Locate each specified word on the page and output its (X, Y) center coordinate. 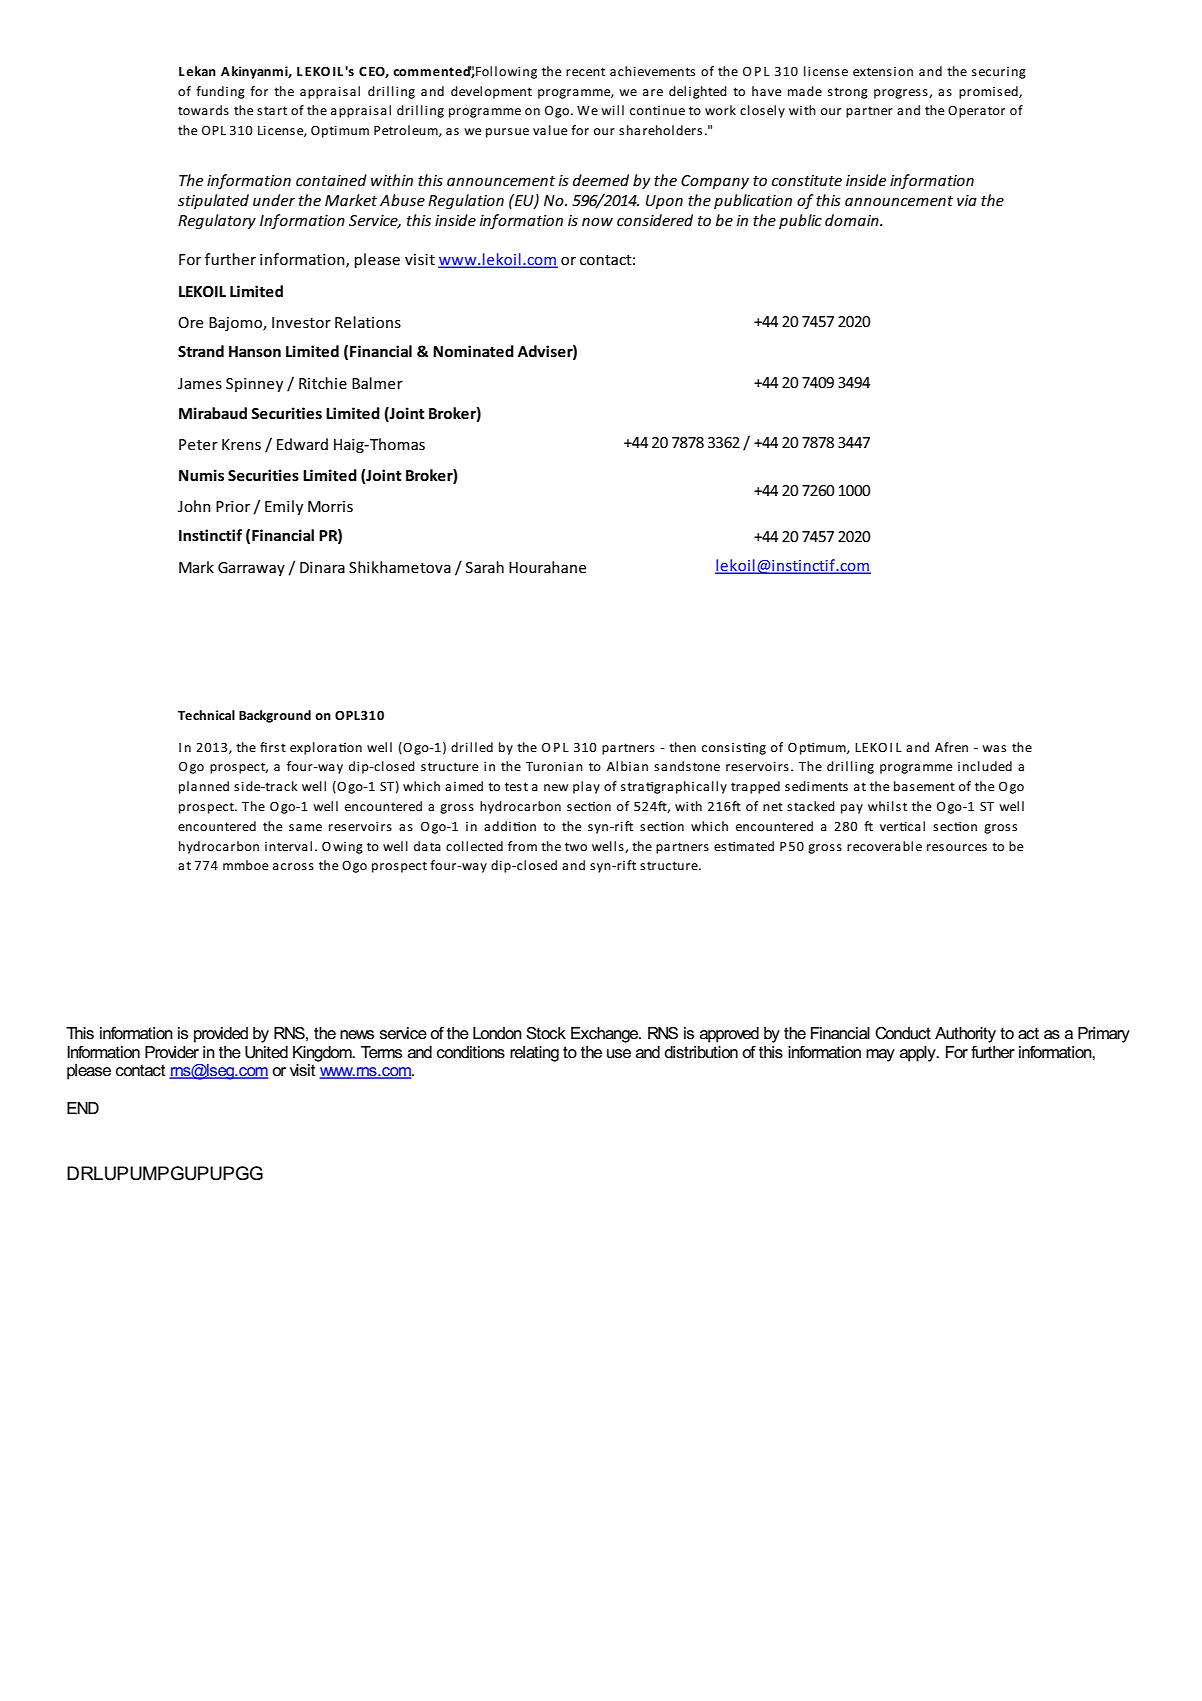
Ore (190, 322)
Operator (976, 112)
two (576, 846)
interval (288, 846)
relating (534, 1054)
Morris (330, 506)
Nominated (473, 351)
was (994, 748)
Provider (172, 1052)
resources (957, 847)
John (194, 506)
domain (853, 220)
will (612, 110)
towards (203, 110)
